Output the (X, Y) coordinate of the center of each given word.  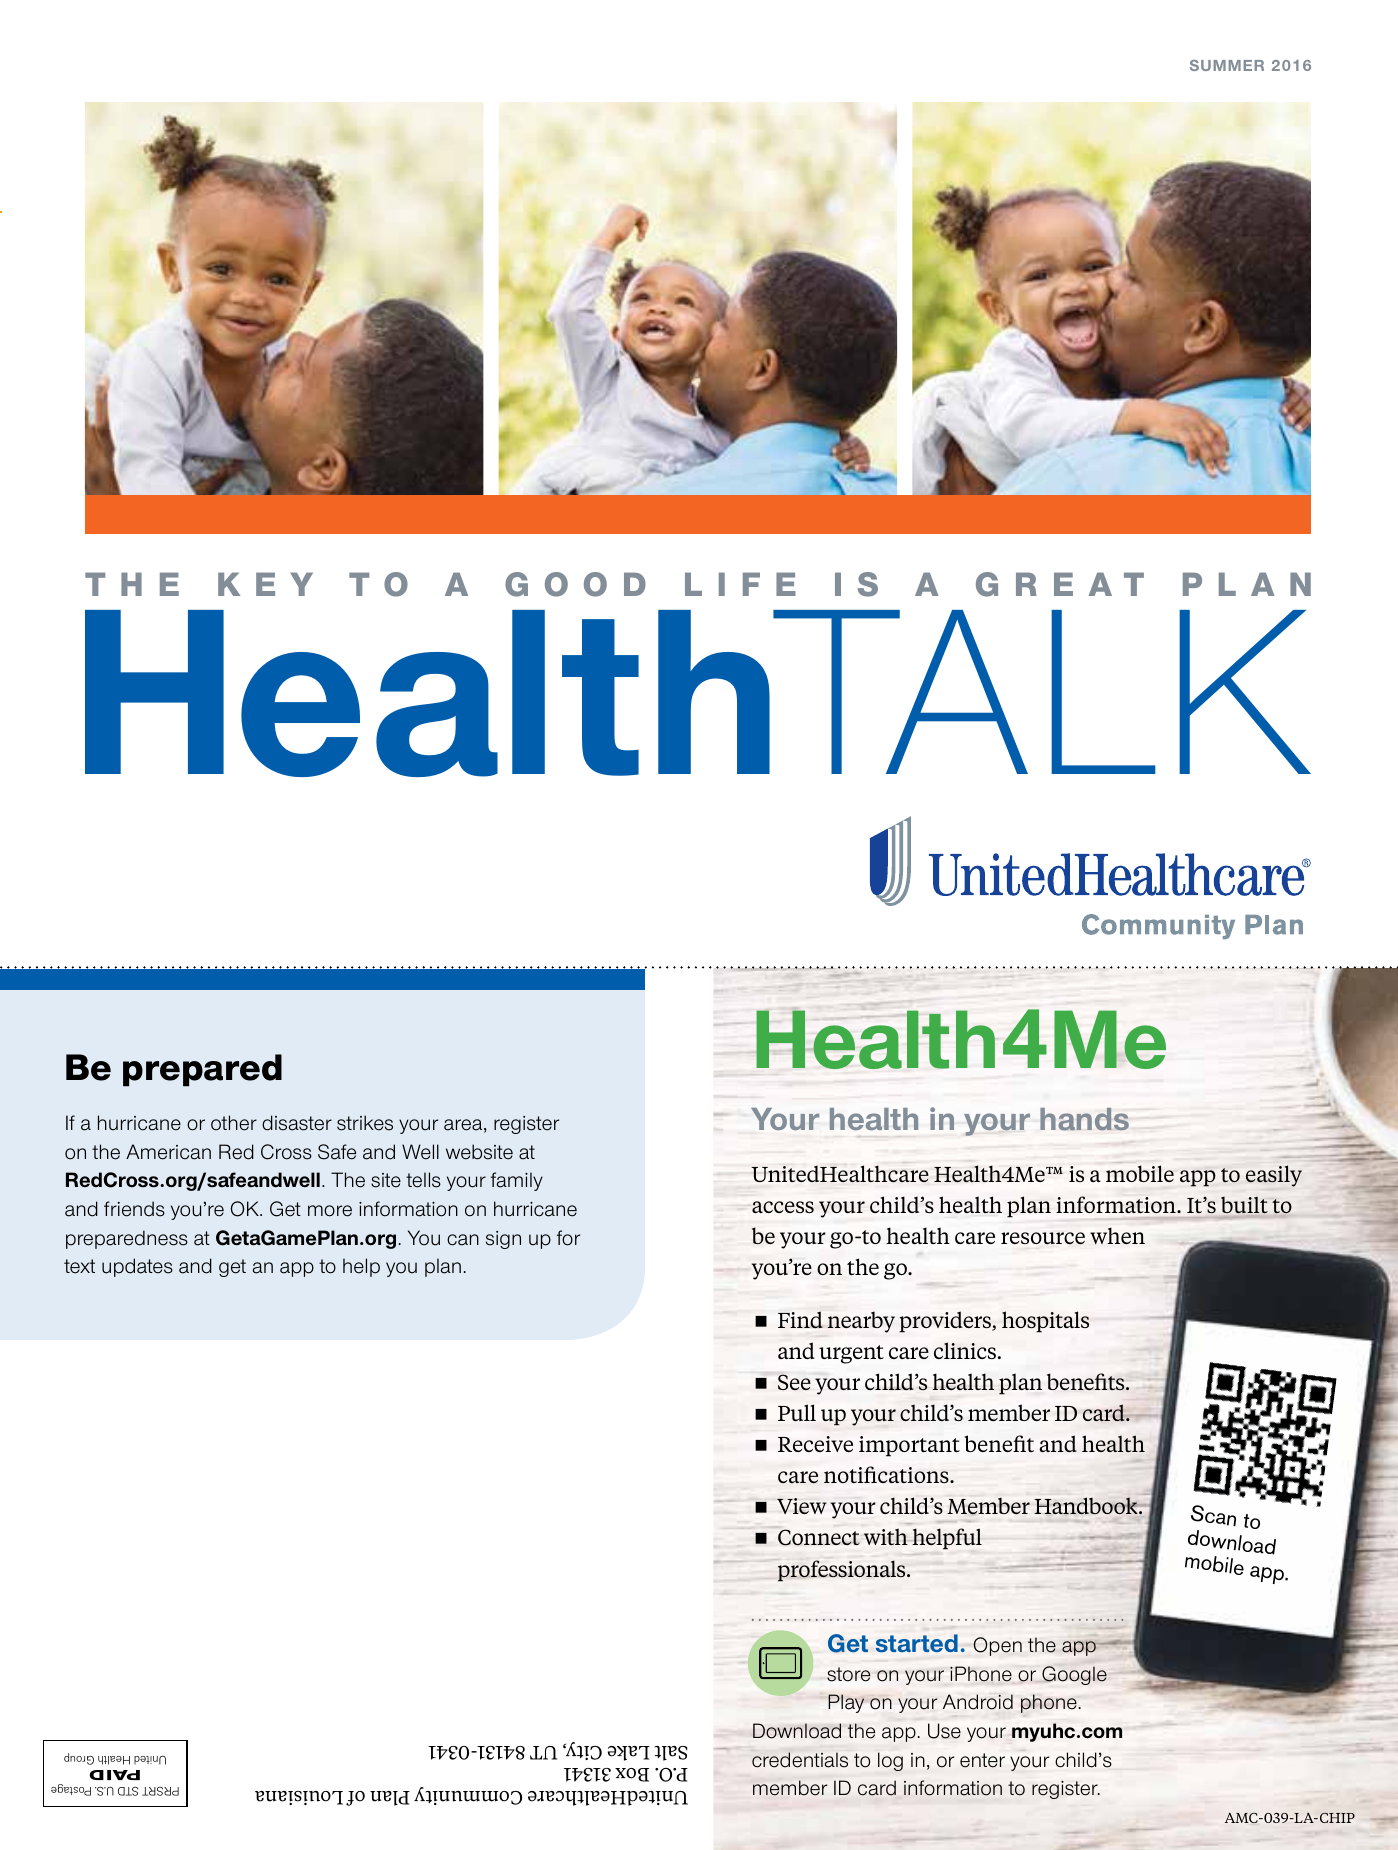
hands (1084, 1119)
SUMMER (1227, 65)
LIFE (740, 584)
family (517, 1181)
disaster (297, 1123)
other (234, 1123)
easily (1274, 1176)
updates (137, 1267)
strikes (365, 1123)
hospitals (1045, 1322)
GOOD (575, 584)
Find (800, 1320)
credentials (800, 1760)
